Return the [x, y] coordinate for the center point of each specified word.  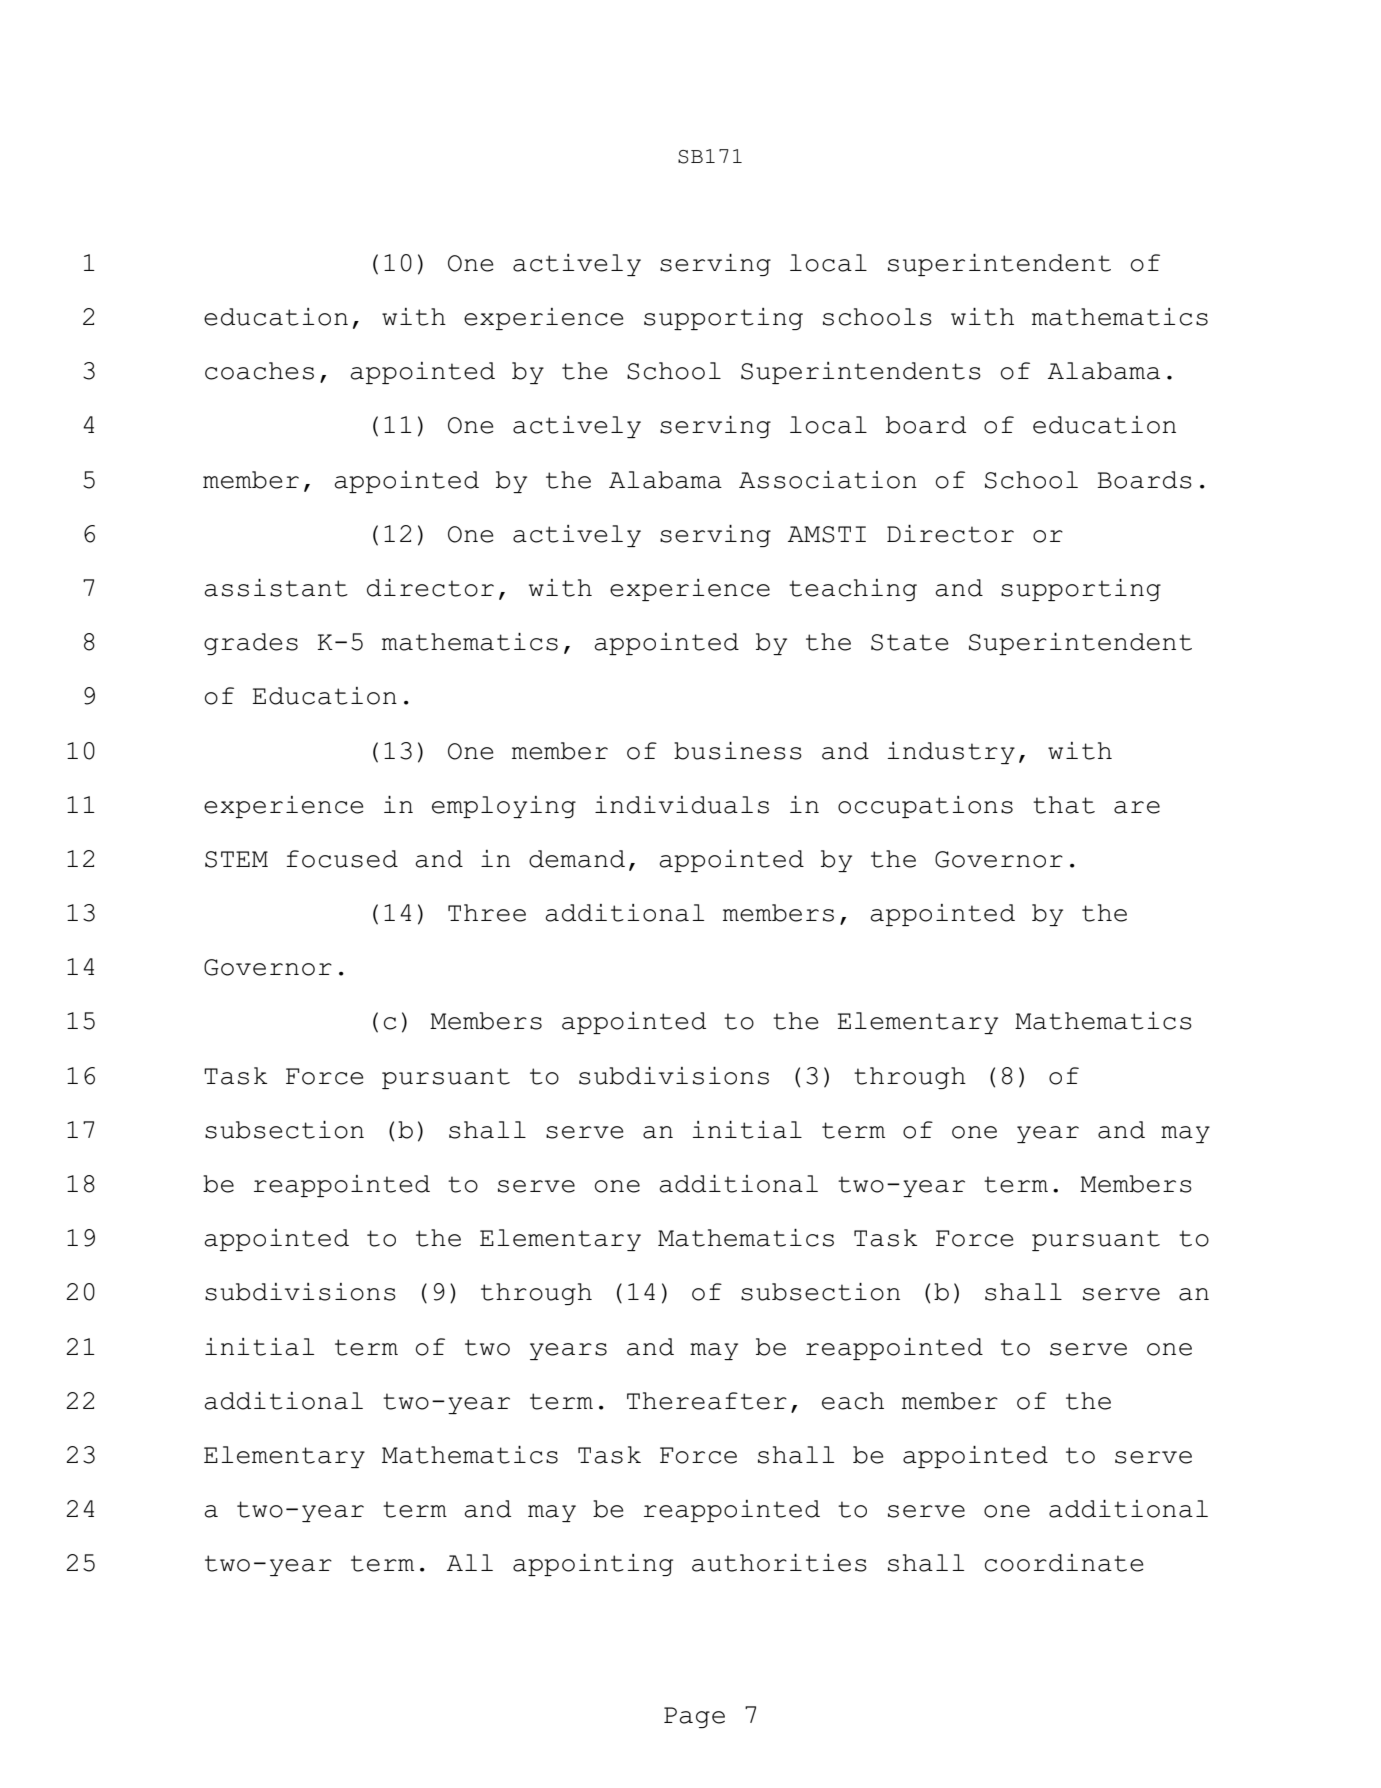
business [738, 751]
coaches [259, 371]
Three [487, 913]
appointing [593, 1565]
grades [251, 644]
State [909, 642]
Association [828, 480]
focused [342, 859]
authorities [779, 1563]
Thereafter [707, 1401]
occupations [925, 807]
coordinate [1064, 1563]
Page [694, 1717]
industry [951, 753]
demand [577, 859]
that [1064, 805]
